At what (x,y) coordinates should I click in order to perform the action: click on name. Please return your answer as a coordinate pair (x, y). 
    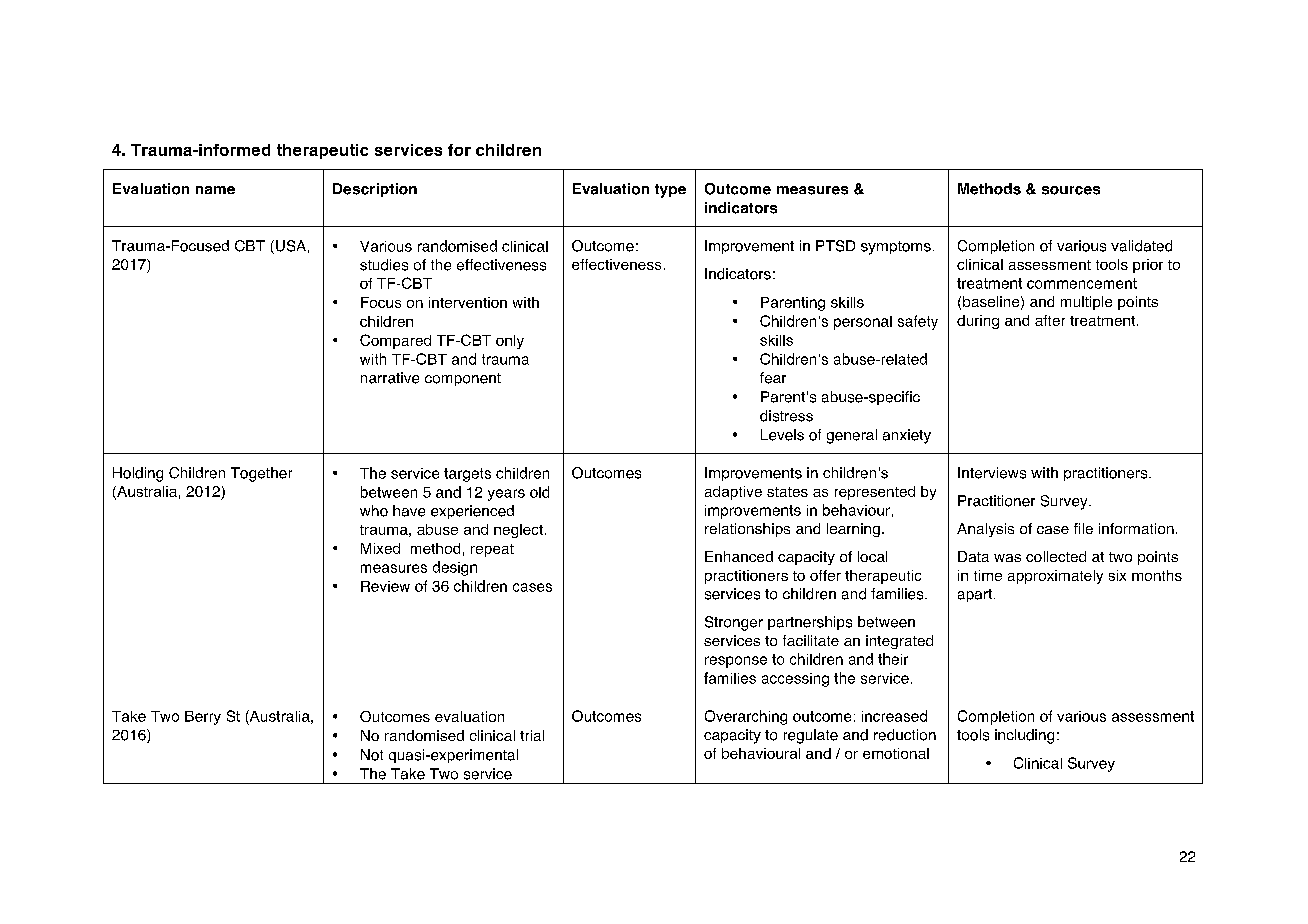
    Looking at the image, I should click on (215, 190).
